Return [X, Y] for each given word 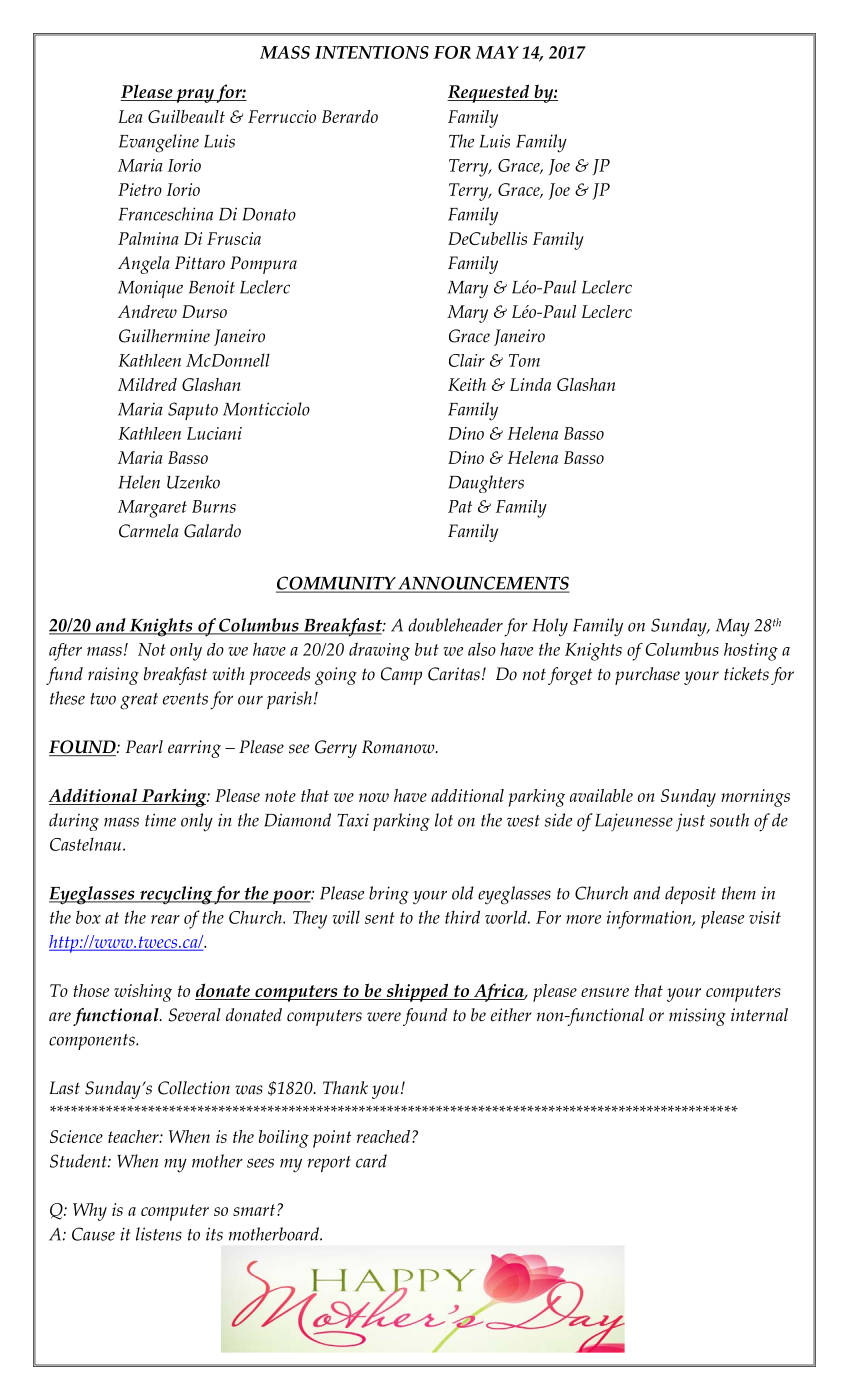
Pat [460, 506]
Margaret [152, 509]
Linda [530, 384]
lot [444, 820]
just [690, 822]
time [160, 820]
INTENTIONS [372, 52]
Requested [489, 93]
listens [159, 1234]
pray [195, 96]
